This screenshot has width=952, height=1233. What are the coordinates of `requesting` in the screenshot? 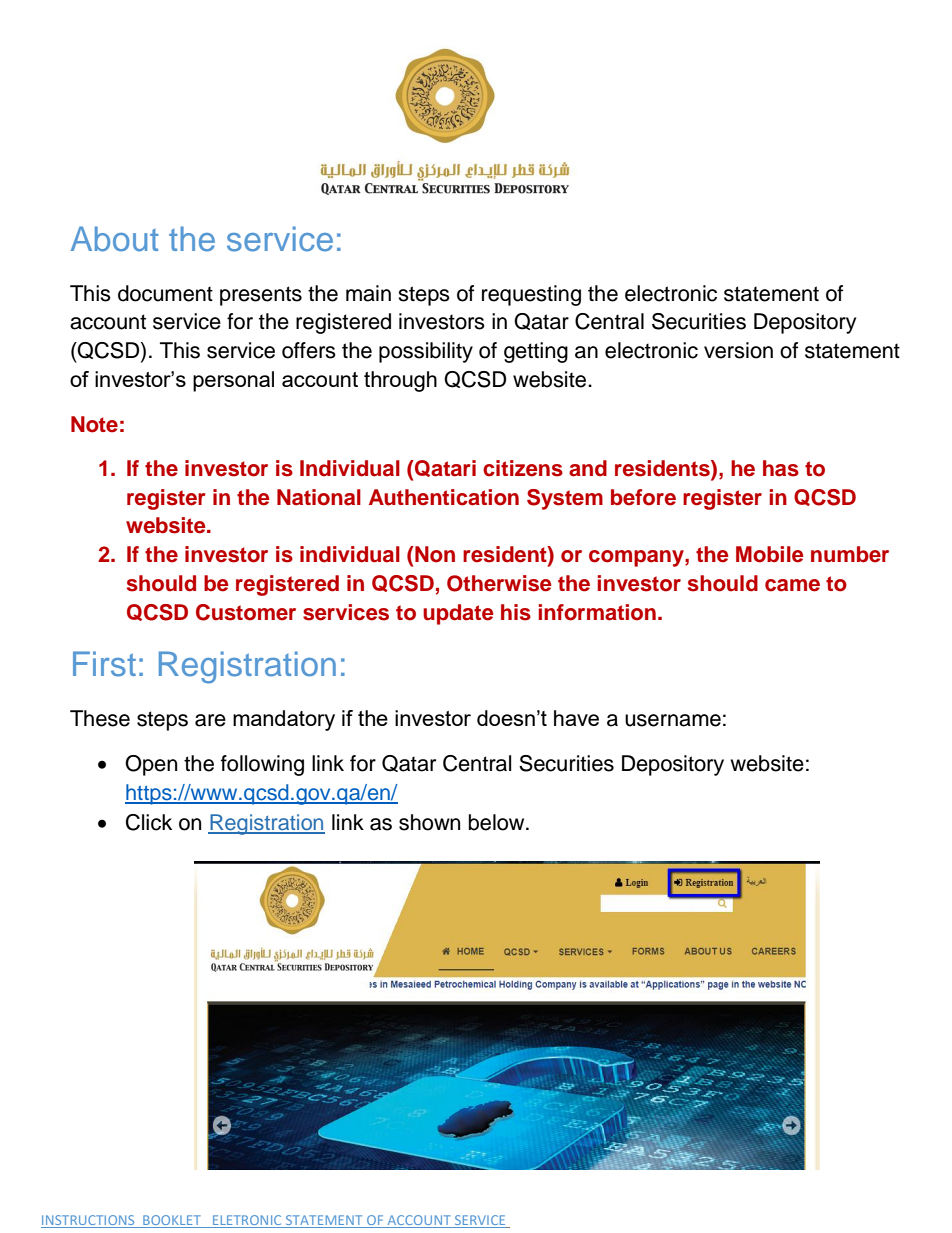 It's located at (531, 295).
